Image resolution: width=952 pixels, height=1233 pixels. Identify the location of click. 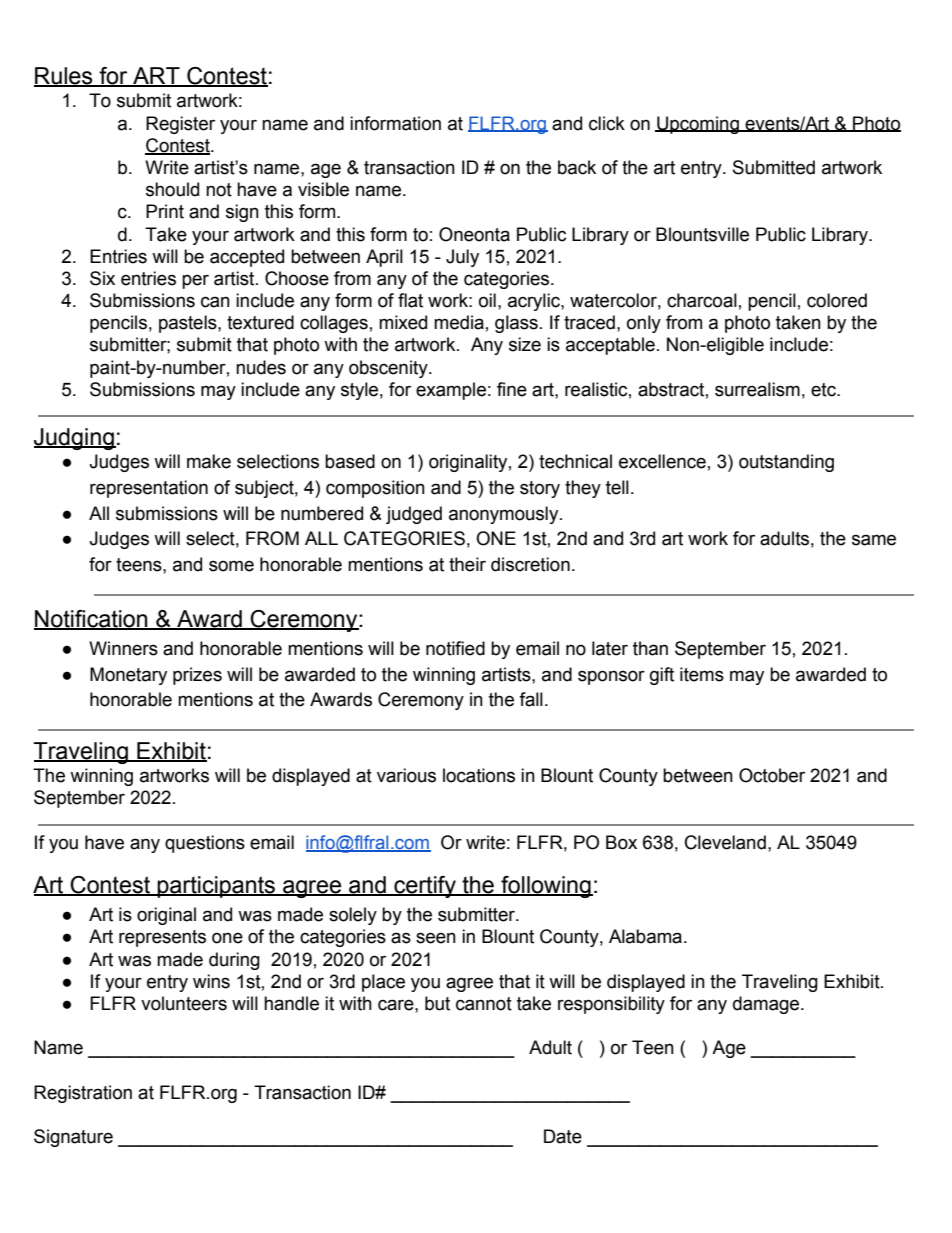
(607, 123).
